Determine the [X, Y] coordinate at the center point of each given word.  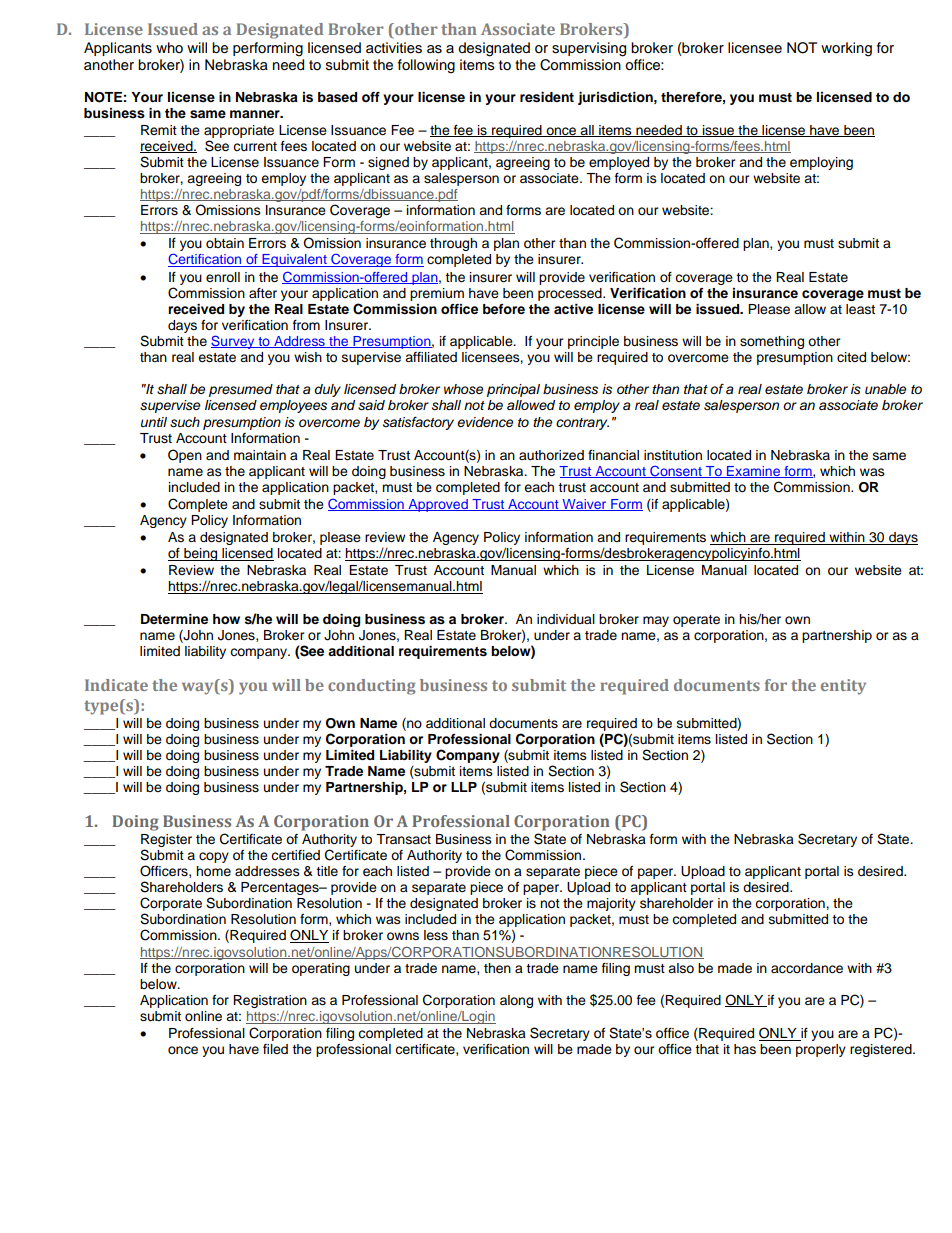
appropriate [239, 131]
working [846, 49]
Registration [270, 1001]
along [516, 1001]
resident [547, 97]
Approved [438, 505]
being [201, 554]
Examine [753, 472]
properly [821, 1050]
